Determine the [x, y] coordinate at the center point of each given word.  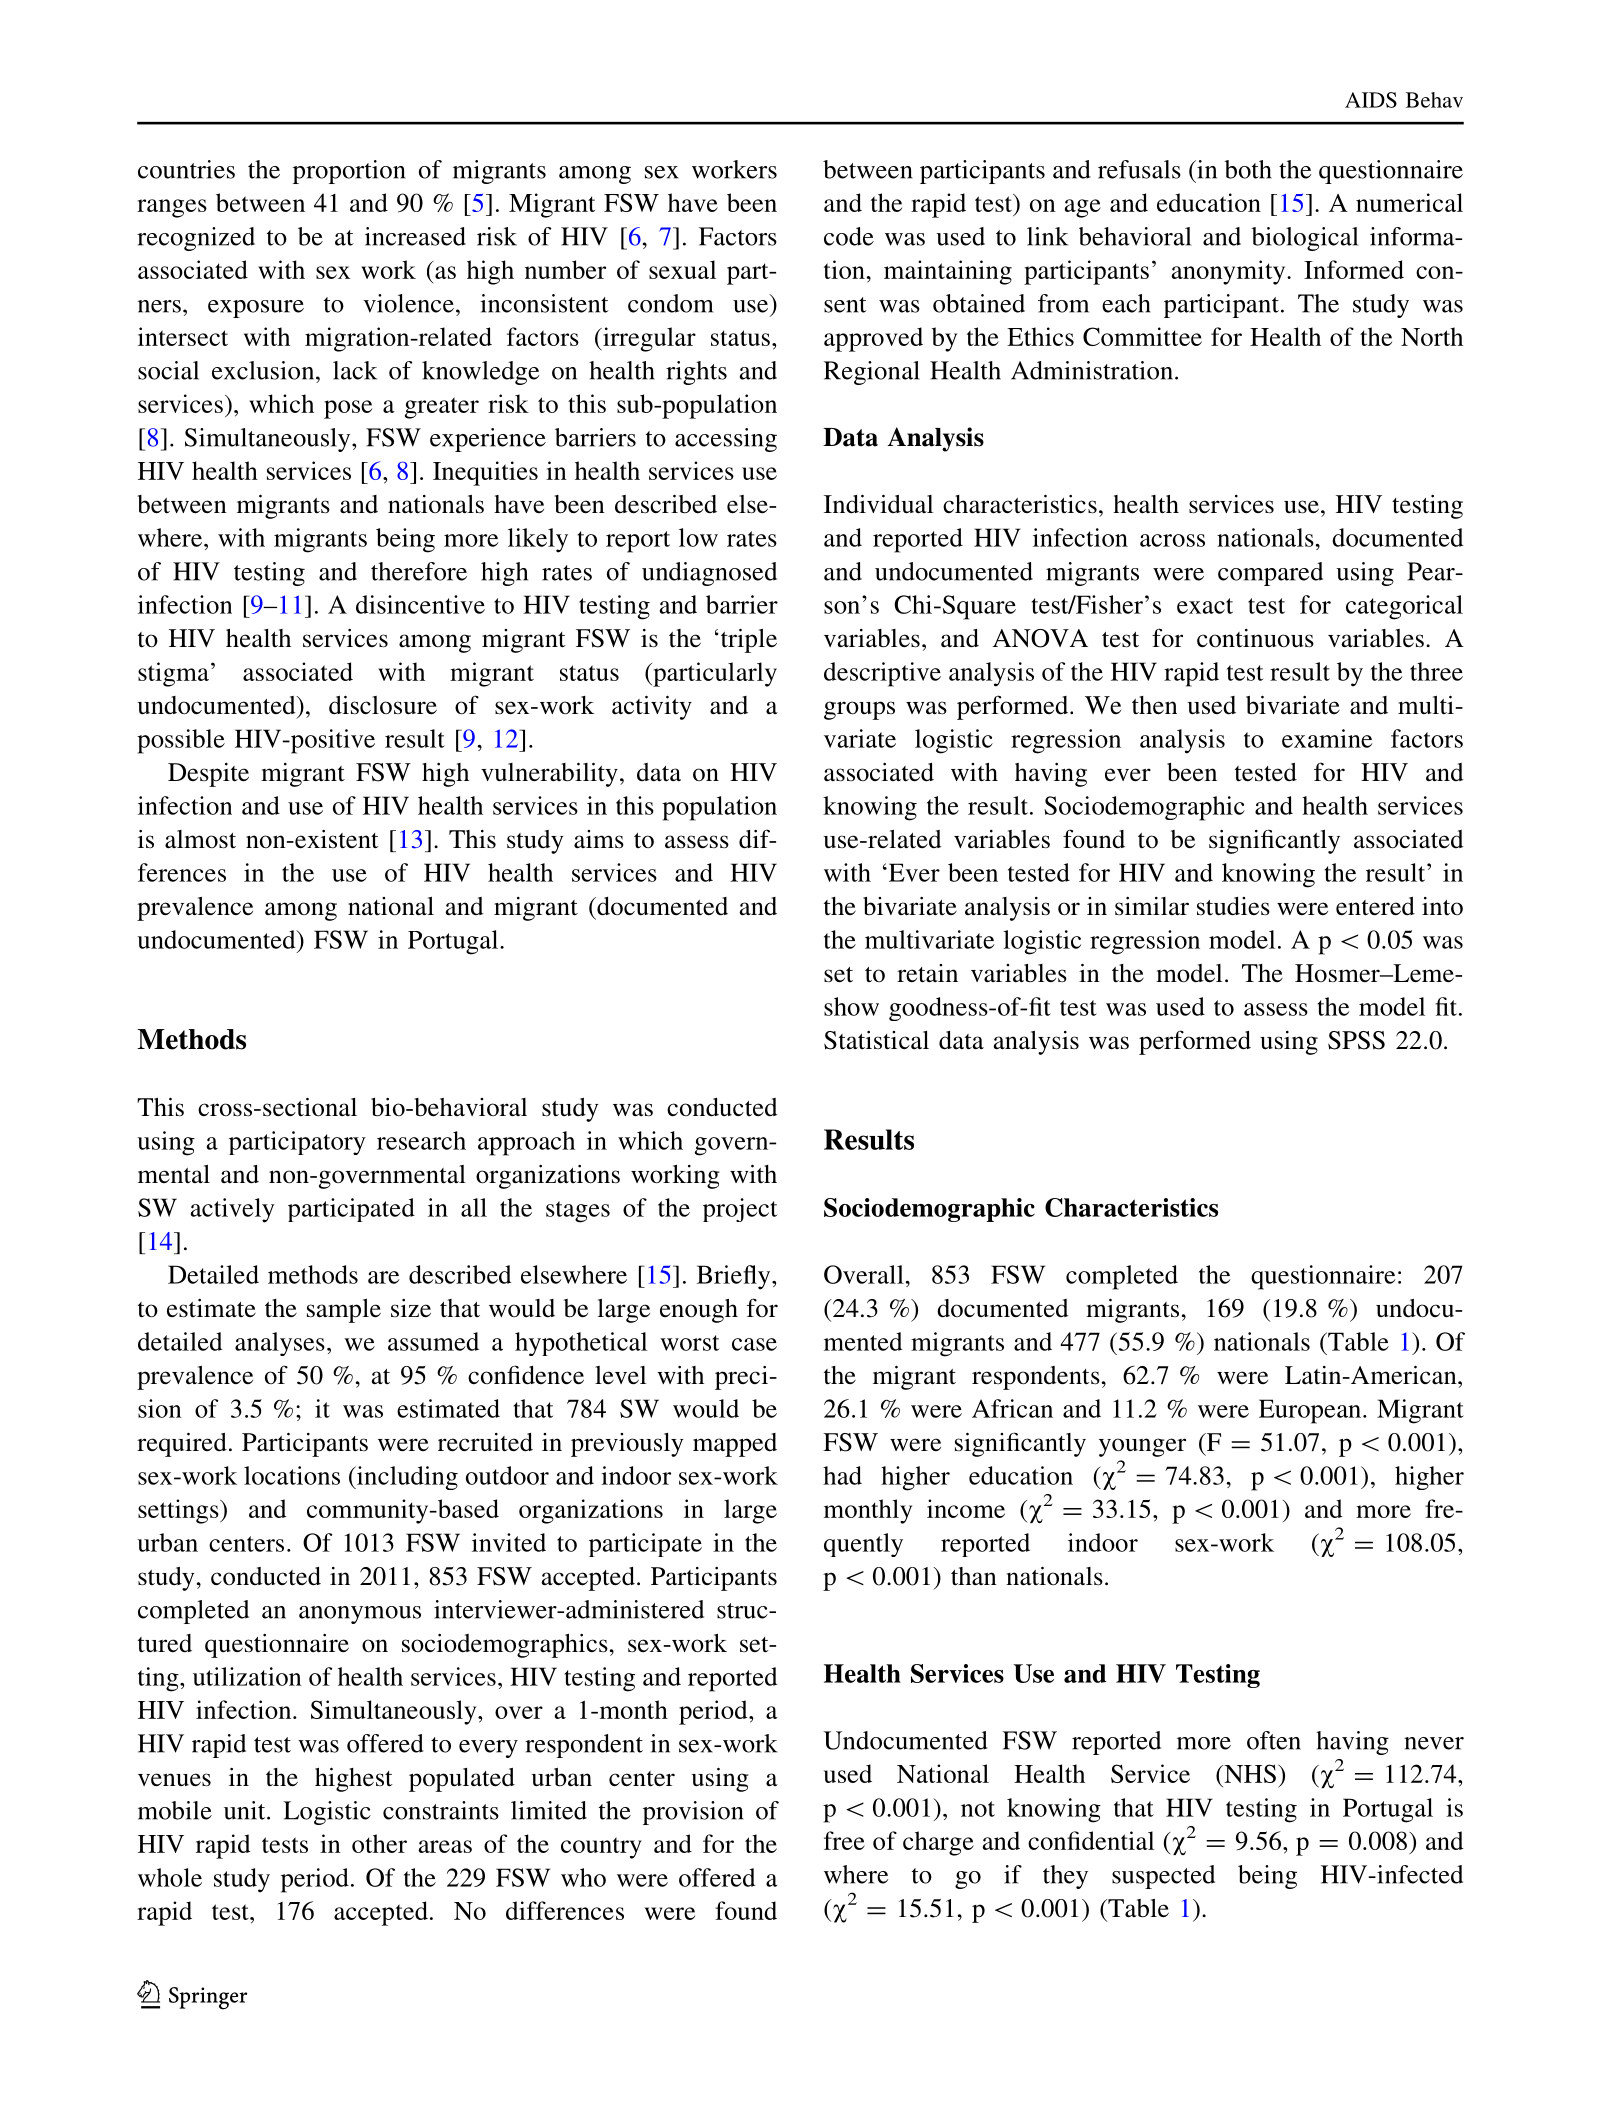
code [849, 236]
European [1311, 1411]
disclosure [383, 705]
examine [1327, 738]
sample [344, 1311]
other [379, 1843]
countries [186, 169]
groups [859, 710]
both [1248, 169]
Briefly [735, 1277]
